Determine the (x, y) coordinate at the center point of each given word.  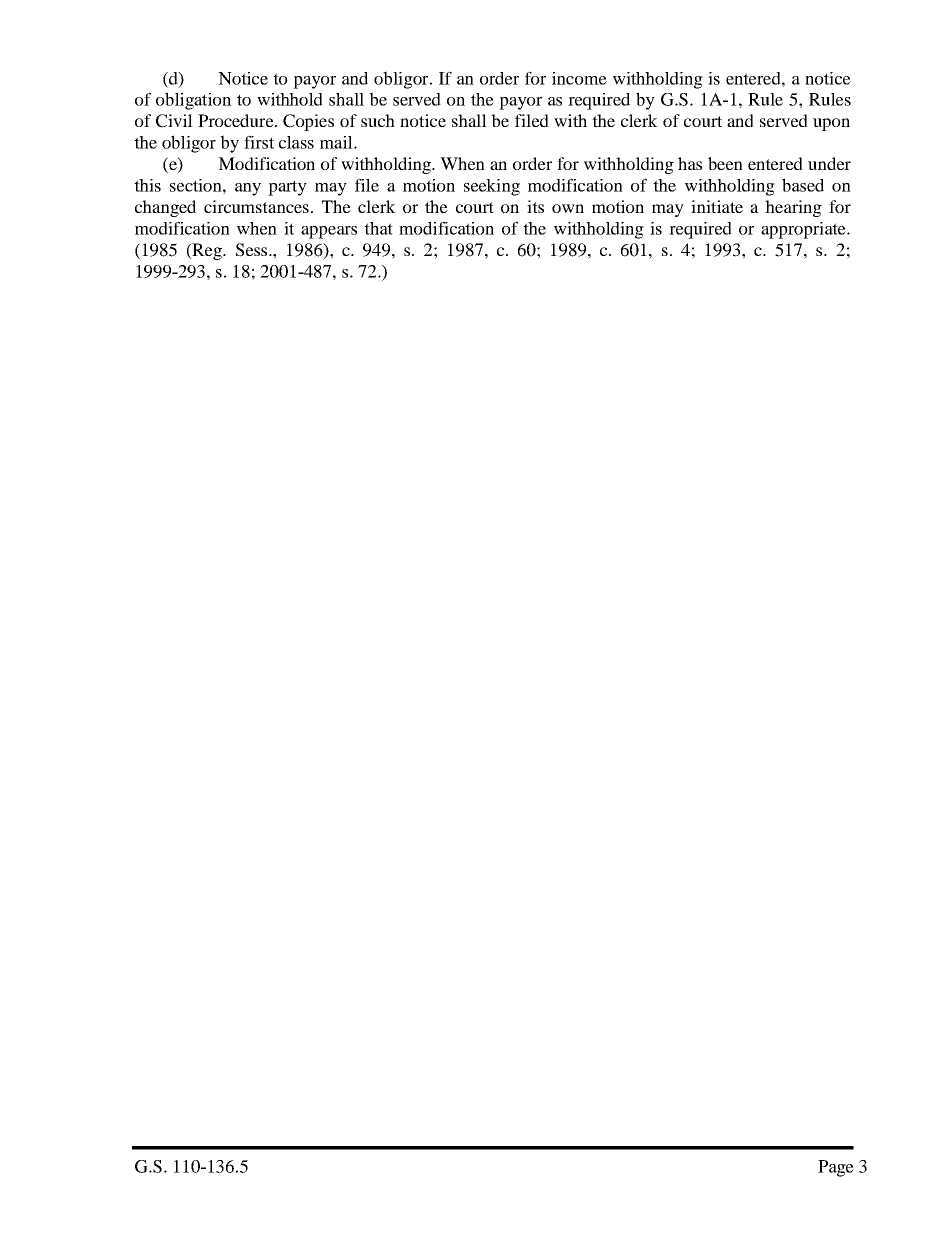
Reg (207, 251)
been (725, 163)
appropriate (804, 230)
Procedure (237, 120)
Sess (253, 250)
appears (329, 232)
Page (836, 1168)
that (378, 228)
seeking (492, 187)
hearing (793, 208)
